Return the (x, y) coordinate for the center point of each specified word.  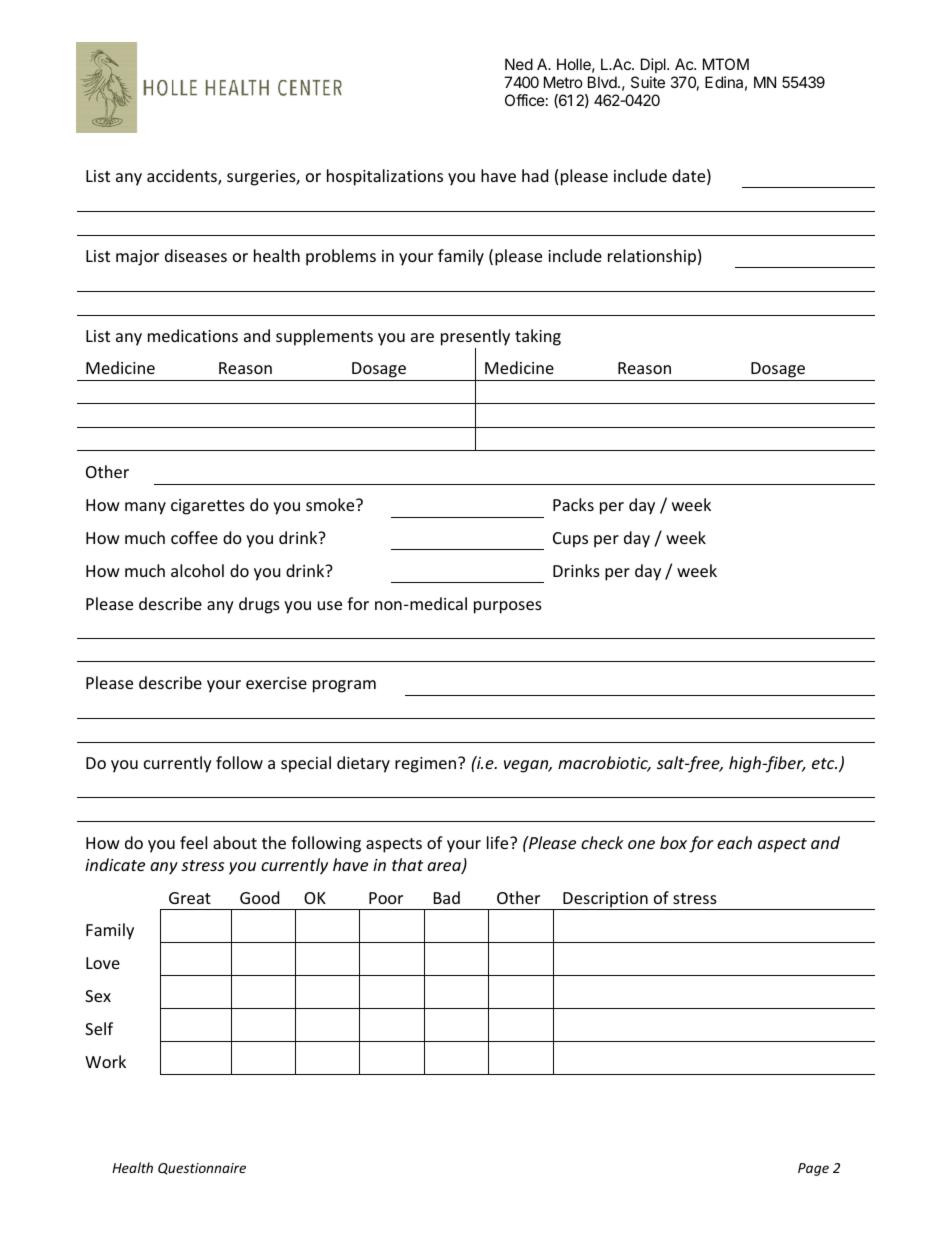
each (734, 842)
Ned (519, 64)
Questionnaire (202, 1169)
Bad (447, 897)
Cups (570, 540)
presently (475, 337)
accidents (183, 177)
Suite (648, 82)
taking (538, 337)
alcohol (197, 570)
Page (813, 1169)
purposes (508, 607)
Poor (386, 898)
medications (193, 335)
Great (190, 898)
